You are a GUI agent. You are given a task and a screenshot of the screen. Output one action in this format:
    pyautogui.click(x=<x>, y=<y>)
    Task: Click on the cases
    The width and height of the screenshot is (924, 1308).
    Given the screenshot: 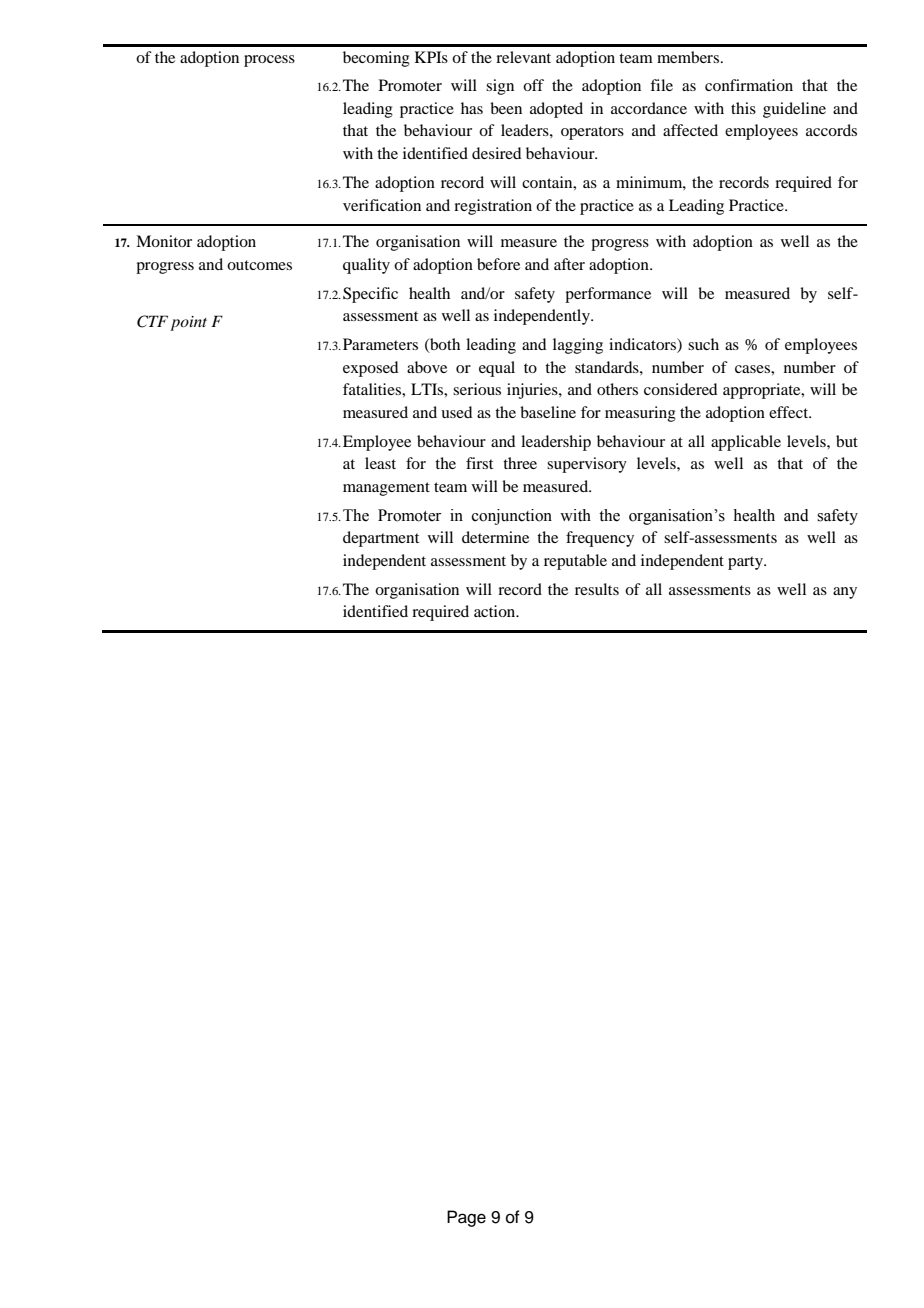 What is the action you would take?
    pyautogui.click(x=753, y=369)
